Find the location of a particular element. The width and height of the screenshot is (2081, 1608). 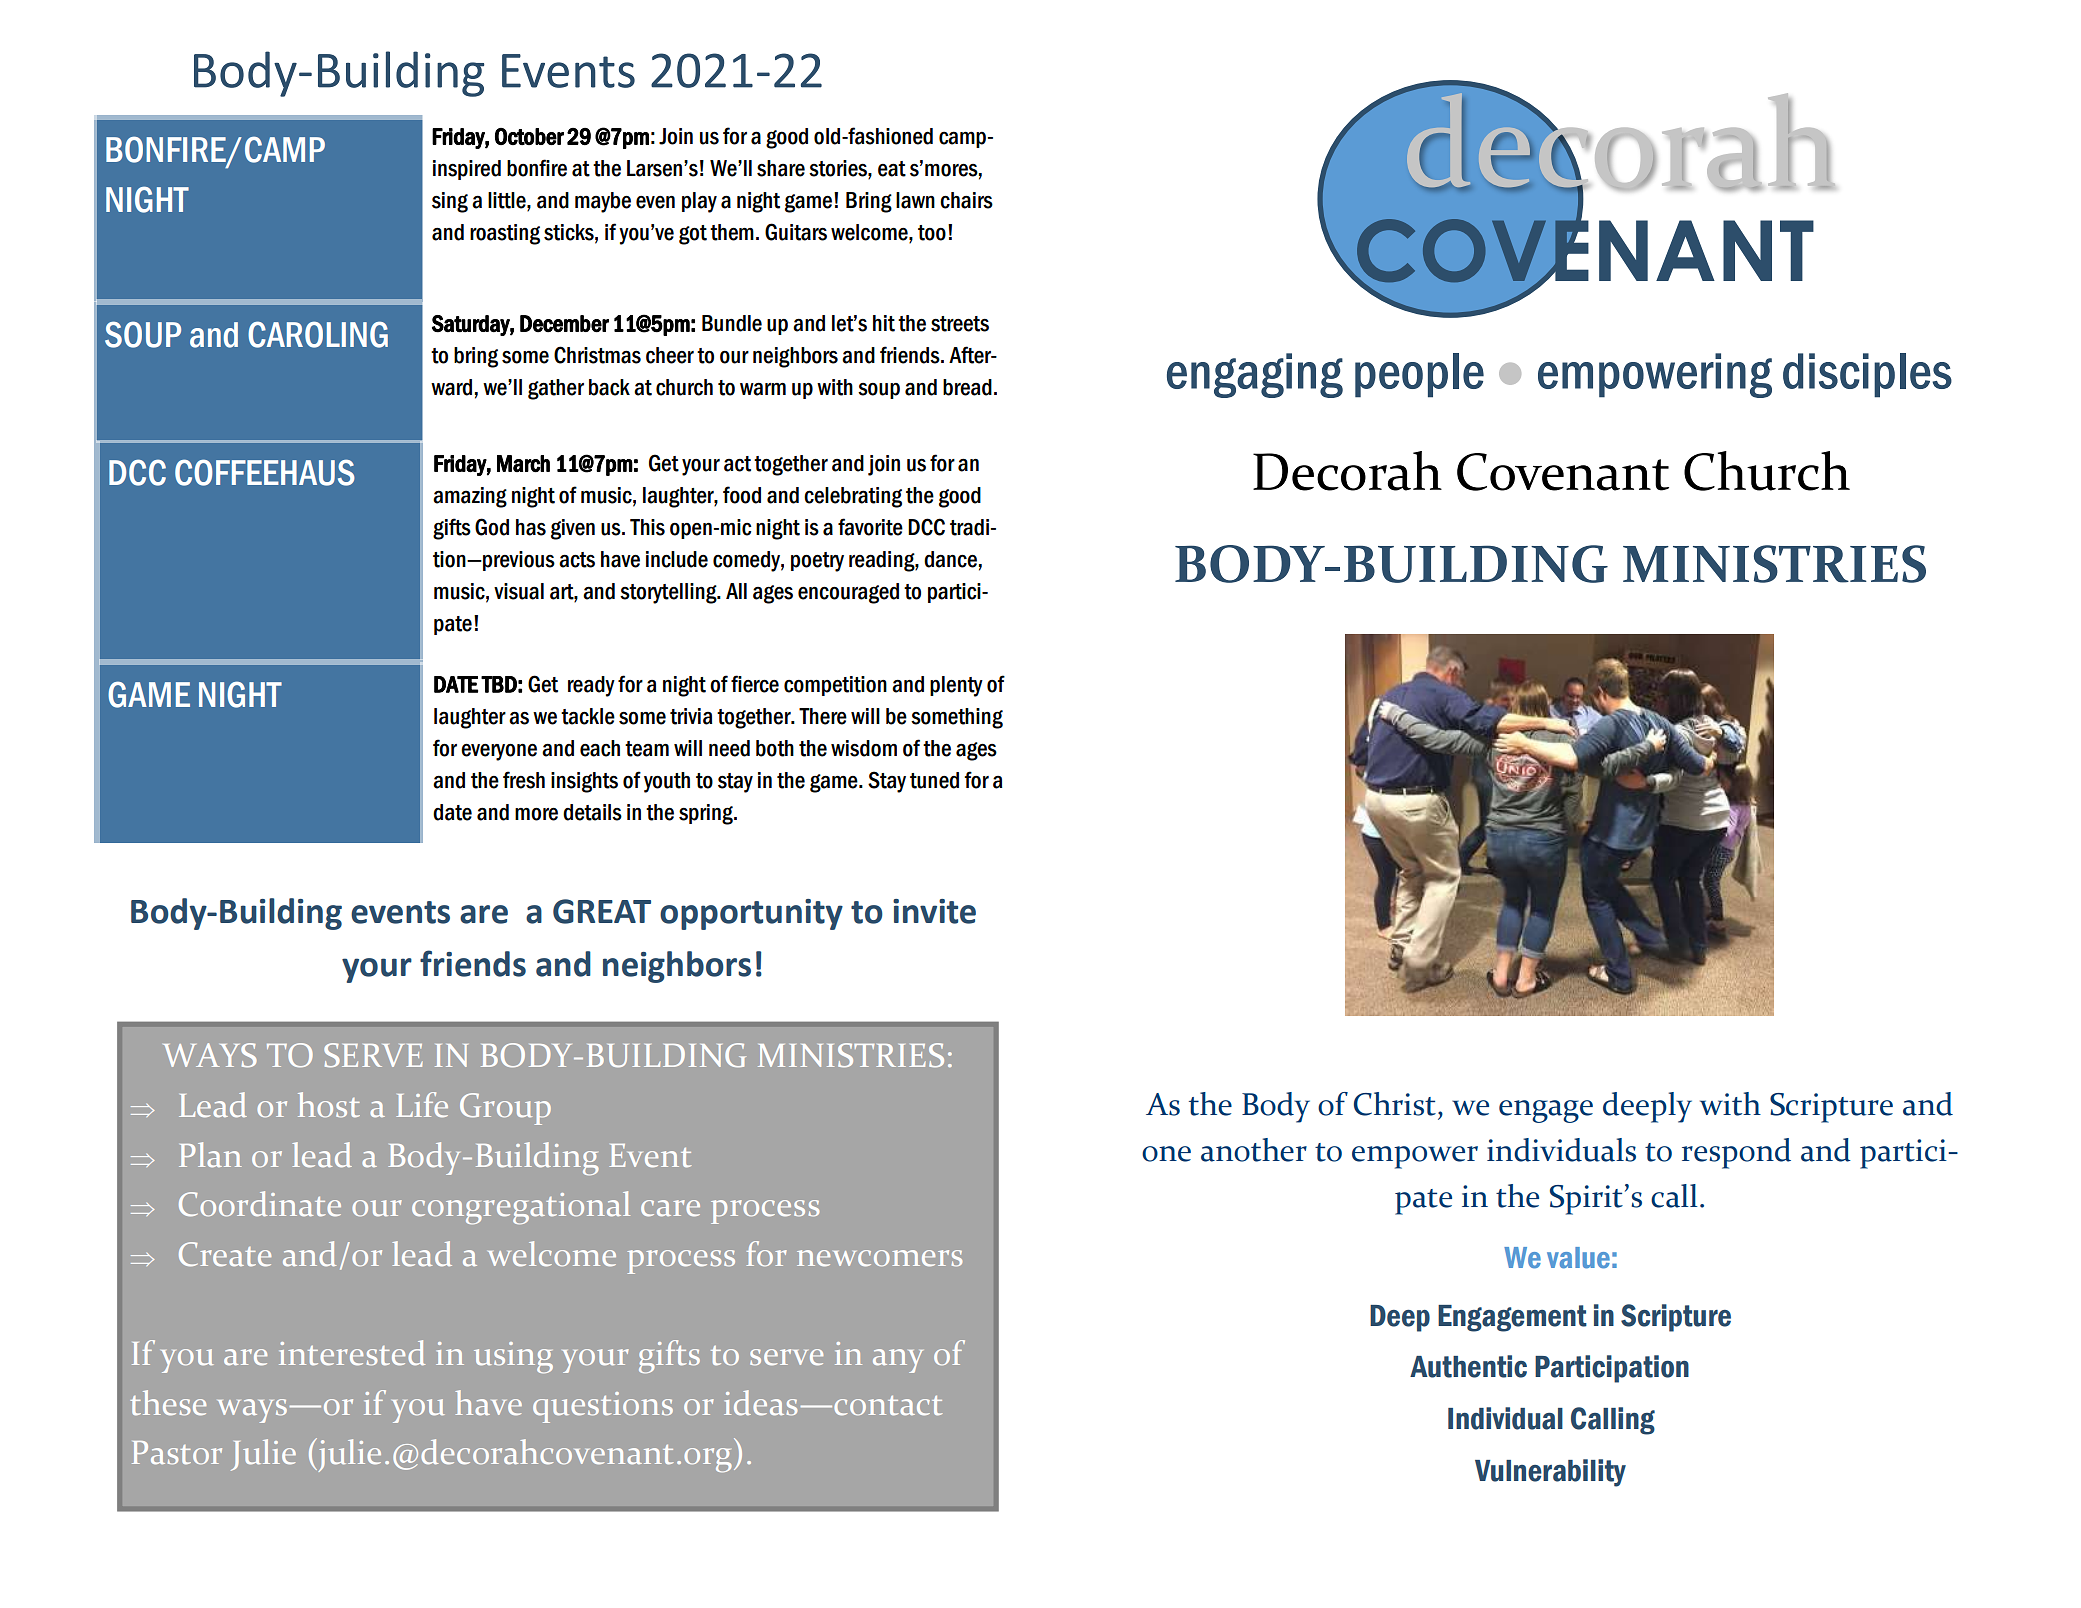

disciples is located at coordinates (1867, 375).
